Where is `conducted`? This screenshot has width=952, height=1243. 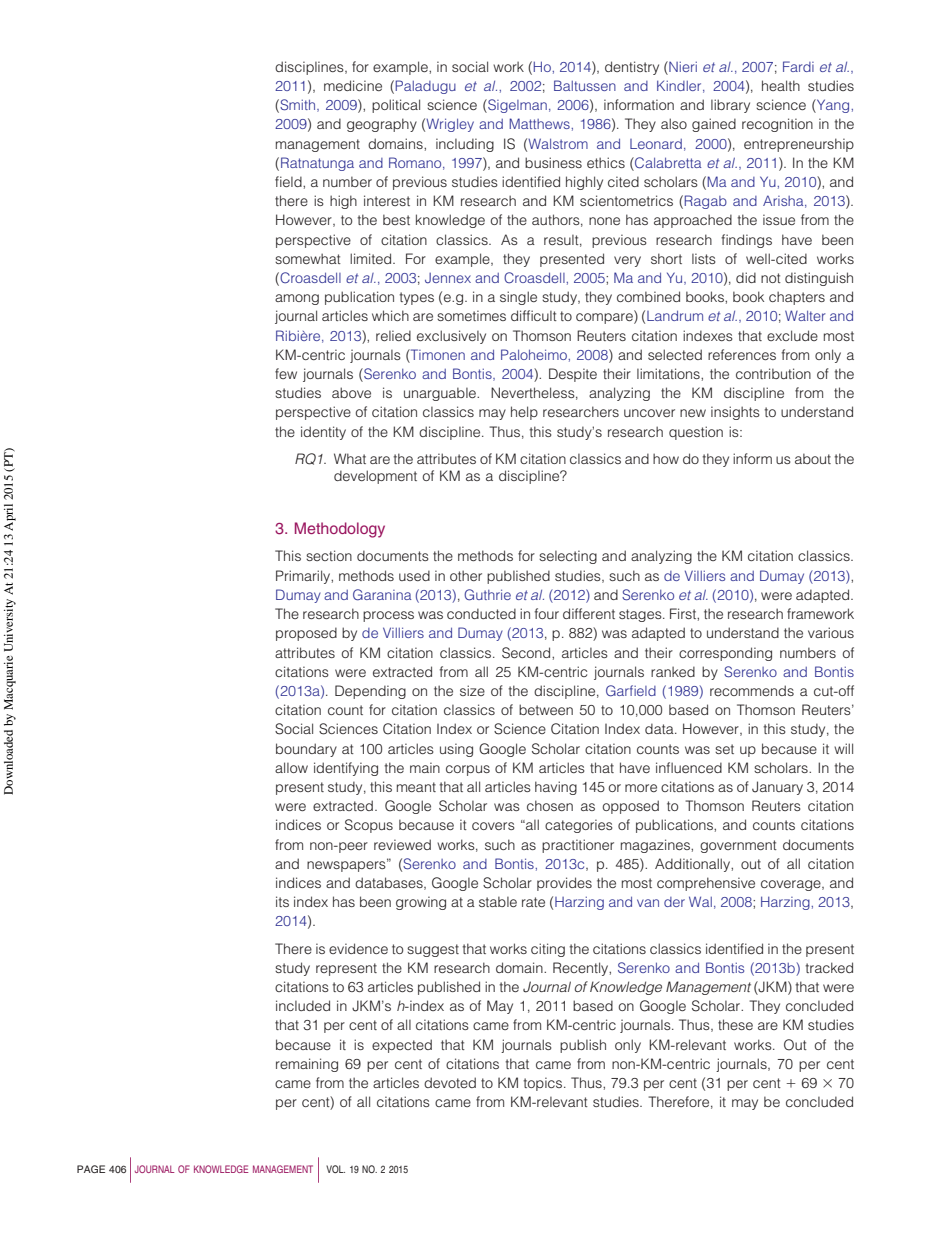
conducted is located at coordinates (481, 613).
